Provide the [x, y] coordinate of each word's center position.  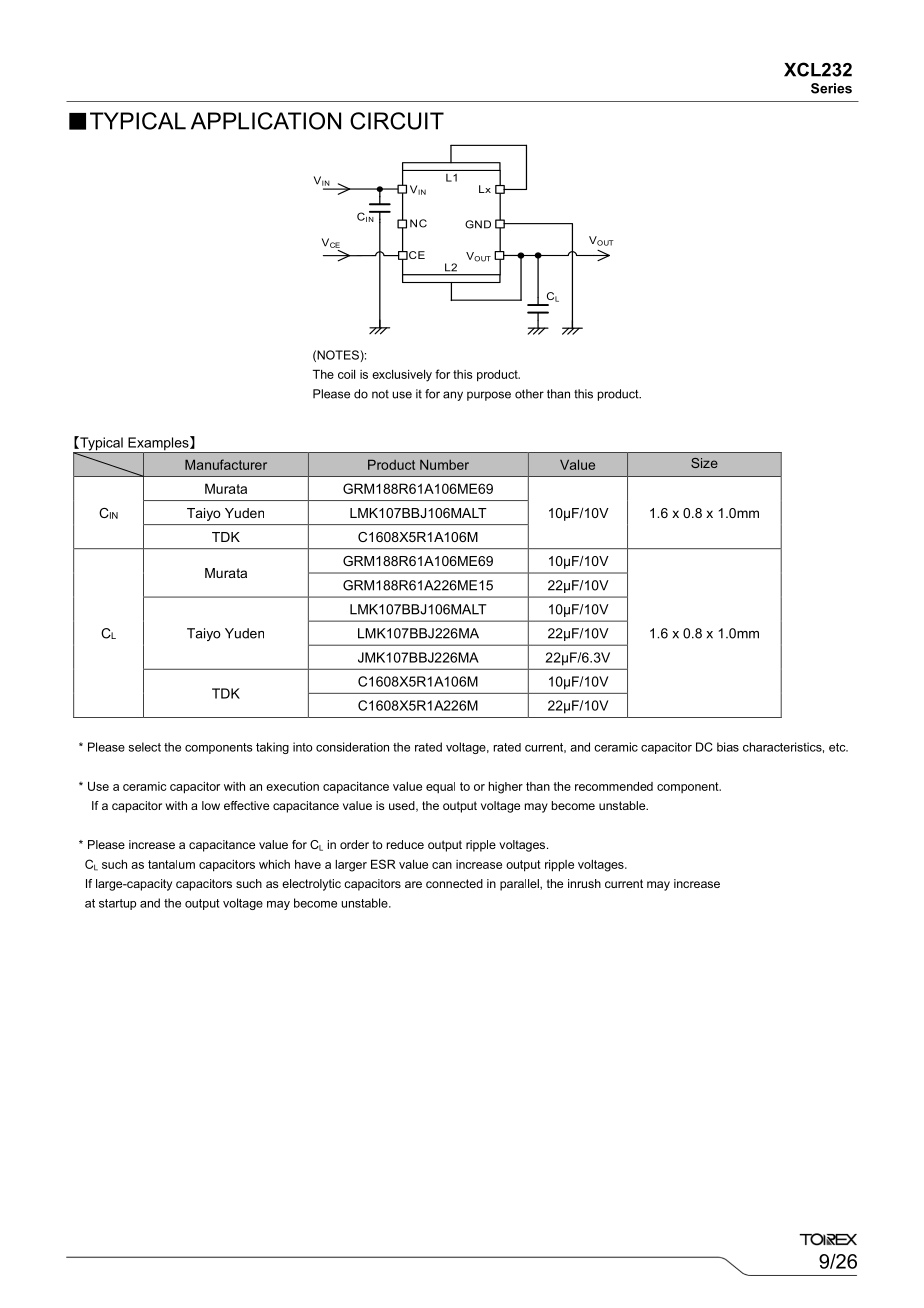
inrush [584, 883]
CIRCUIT [397, 121]
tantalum [171, 864]
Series [831, 88]
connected [454, 883]
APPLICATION [266, 121]
